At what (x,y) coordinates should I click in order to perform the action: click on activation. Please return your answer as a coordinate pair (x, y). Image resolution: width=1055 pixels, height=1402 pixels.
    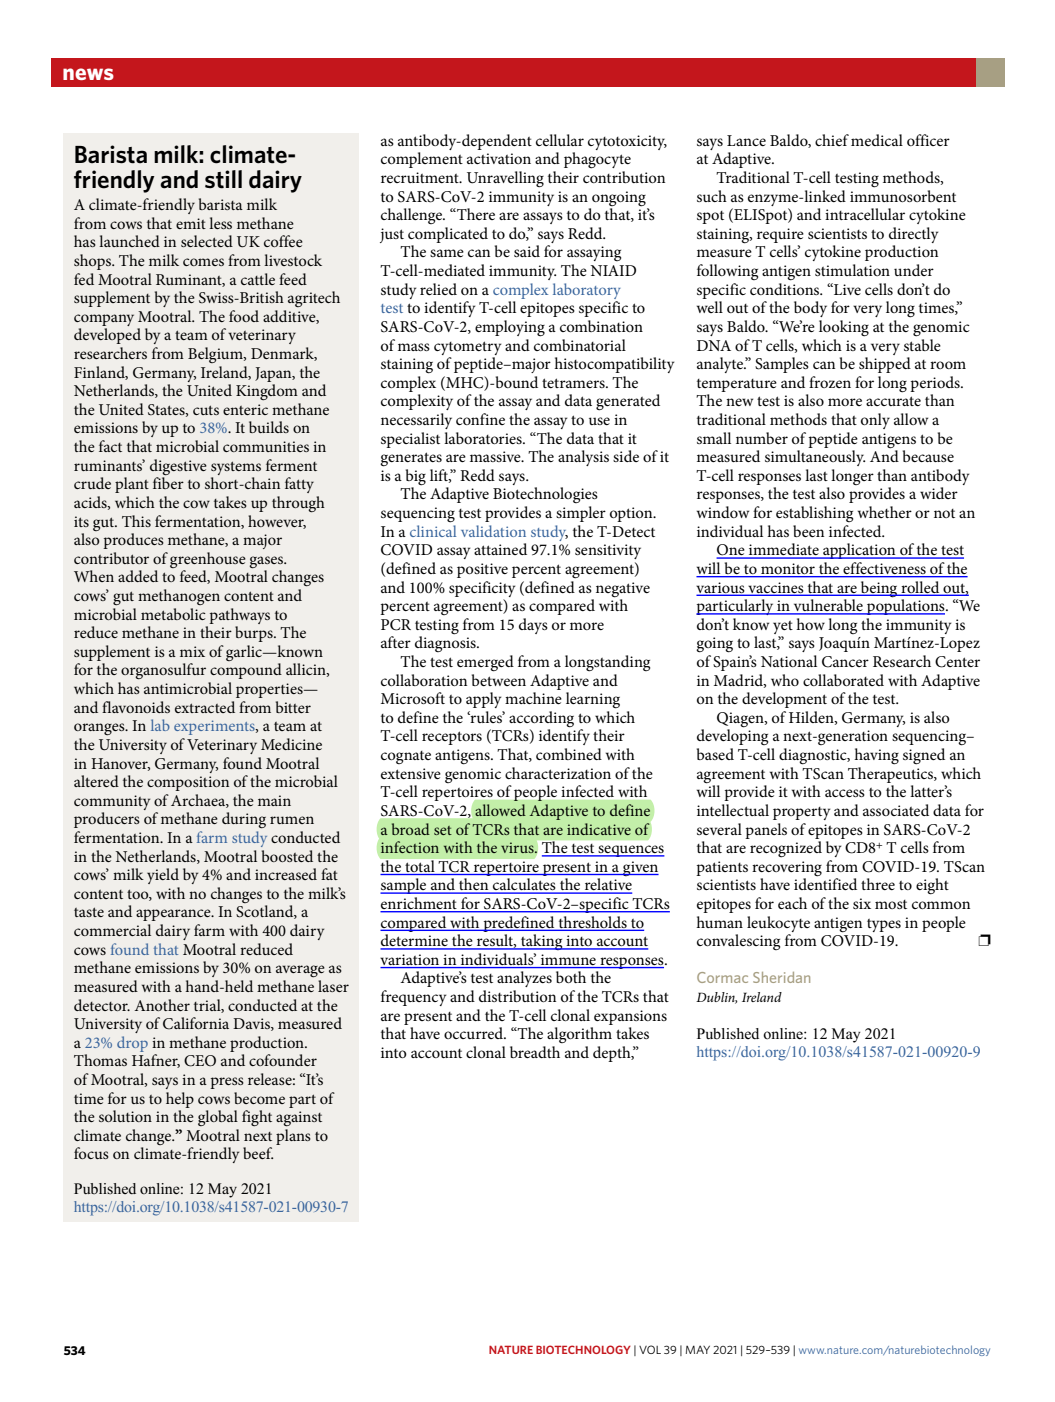
    Looking at the image, I should click on (499, 158).
